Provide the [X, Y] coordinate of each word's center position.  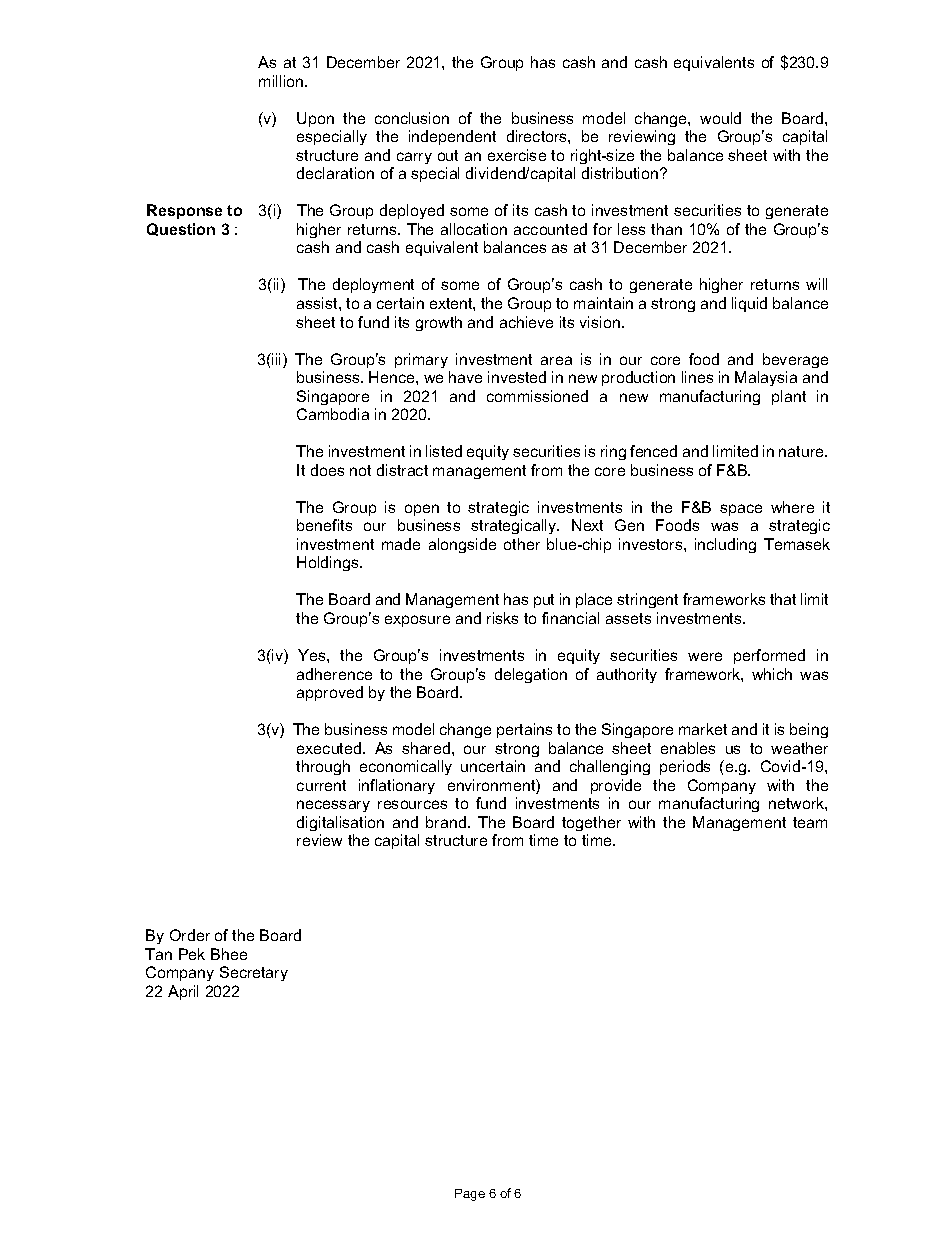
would [720, 118]
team [810, 822]
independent [452, 137]
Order [190, 935]
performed [769, 656]
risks [502, 618]
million [282, 81]
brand [446, 822]
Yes [313, 655]
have [465, 377]
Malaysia [766, 378]
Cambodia [333, 414]
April [183, 992]
